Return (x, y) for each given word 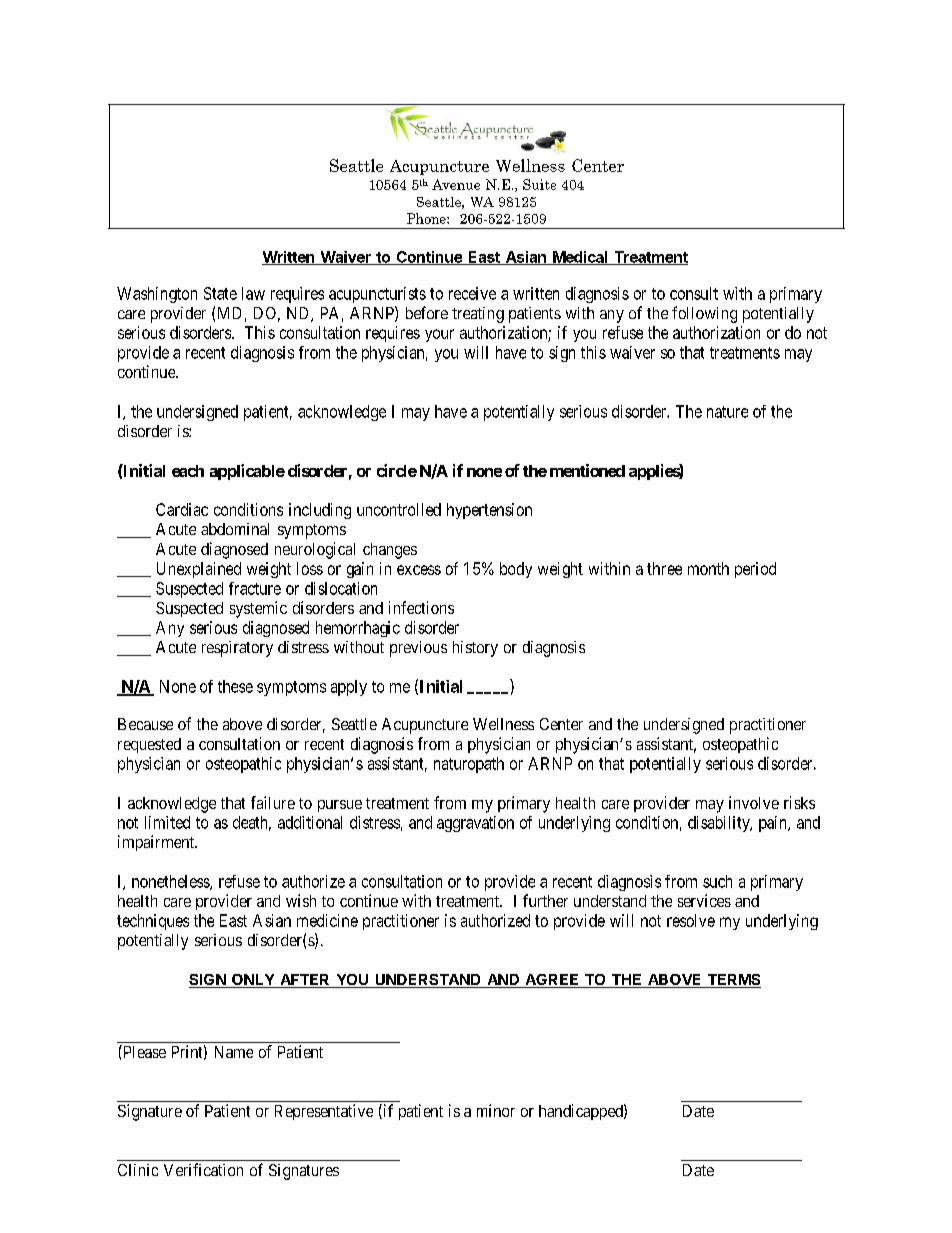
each (188, 471)
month (708, 568)
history (475, 649)
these (235, 686)
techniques (153, 922)
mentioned (587, 470)
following (704, 314)
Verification (203, 1169)
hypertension (489, 511)
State (220, 293)
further (545, 900)
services (704, 900)
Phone (427, 218)
